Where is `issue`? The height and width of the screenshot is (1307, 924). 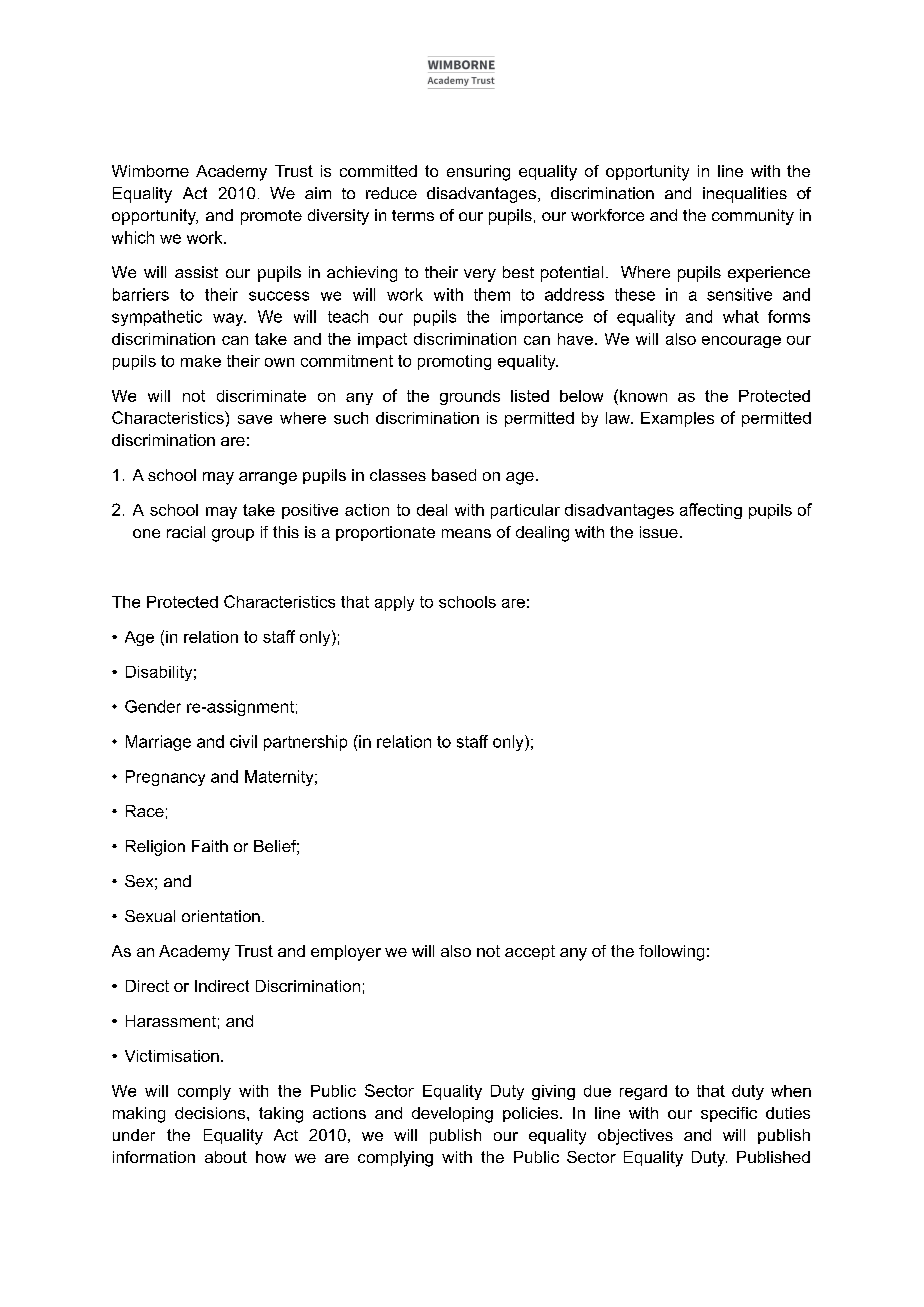
issue is located at coordinates (659, 532).
